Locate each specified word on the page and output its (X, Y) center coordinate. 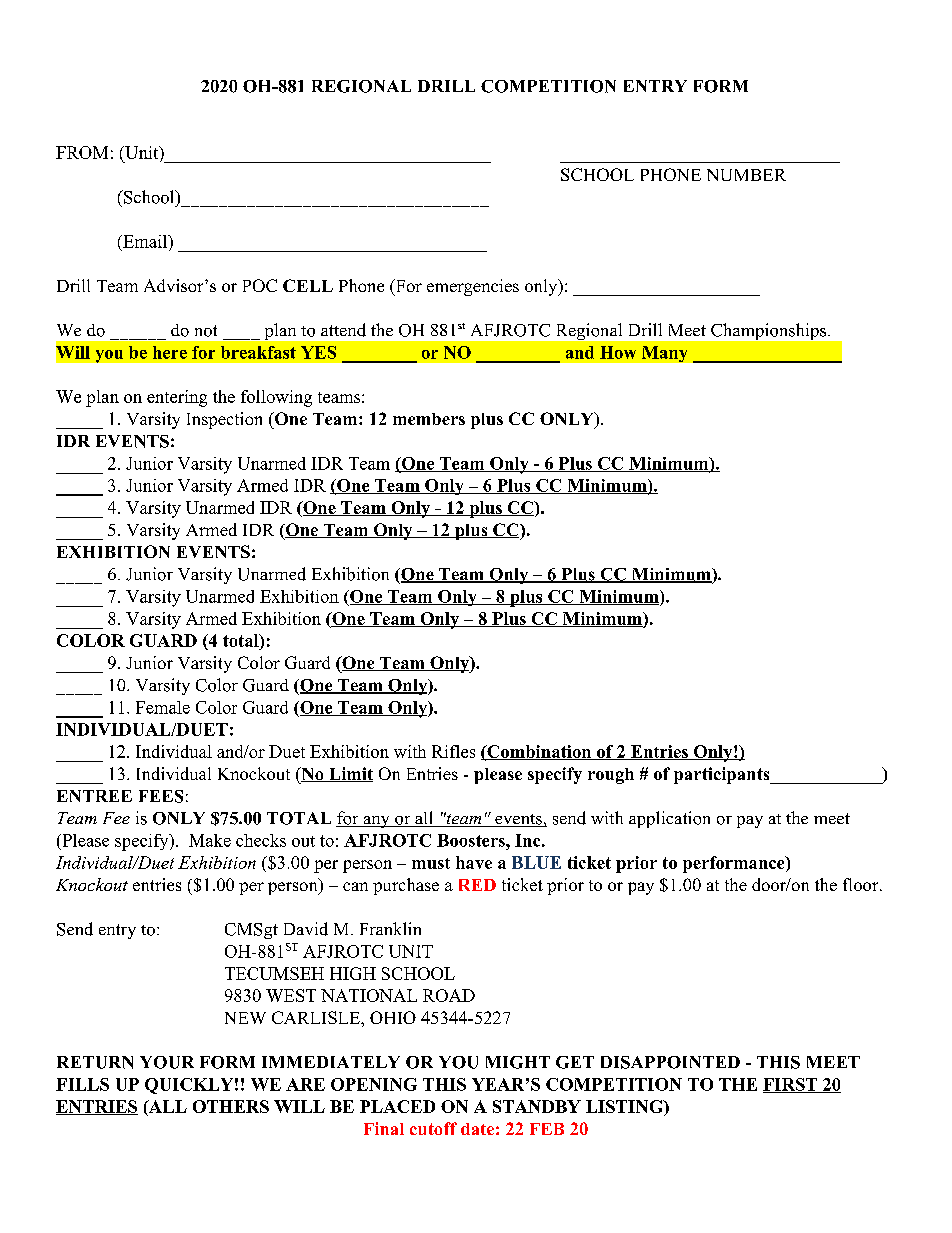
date (477, 1129)
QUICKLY (189, 1086)
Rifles (453, 751)
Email (145, 241)
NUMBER (746, 175)
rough (611, 776)
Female (163, 707)
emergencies (473, 287)
